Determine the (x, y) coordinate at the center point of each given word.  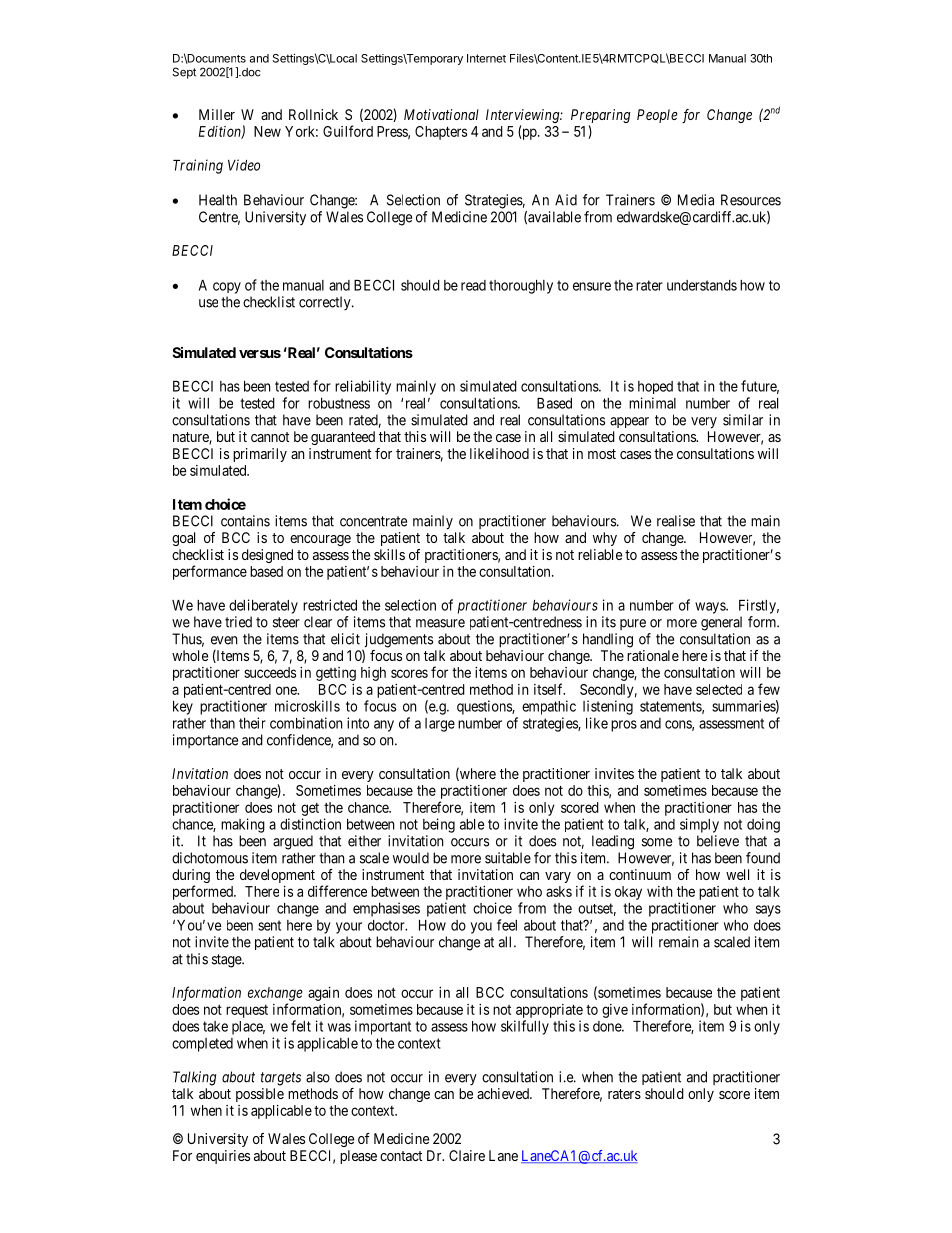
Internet (486, 58)
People (657, 116)
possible (260, 1095)
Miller (217, 114)
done (608, 1026)
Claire (467, 1155)
